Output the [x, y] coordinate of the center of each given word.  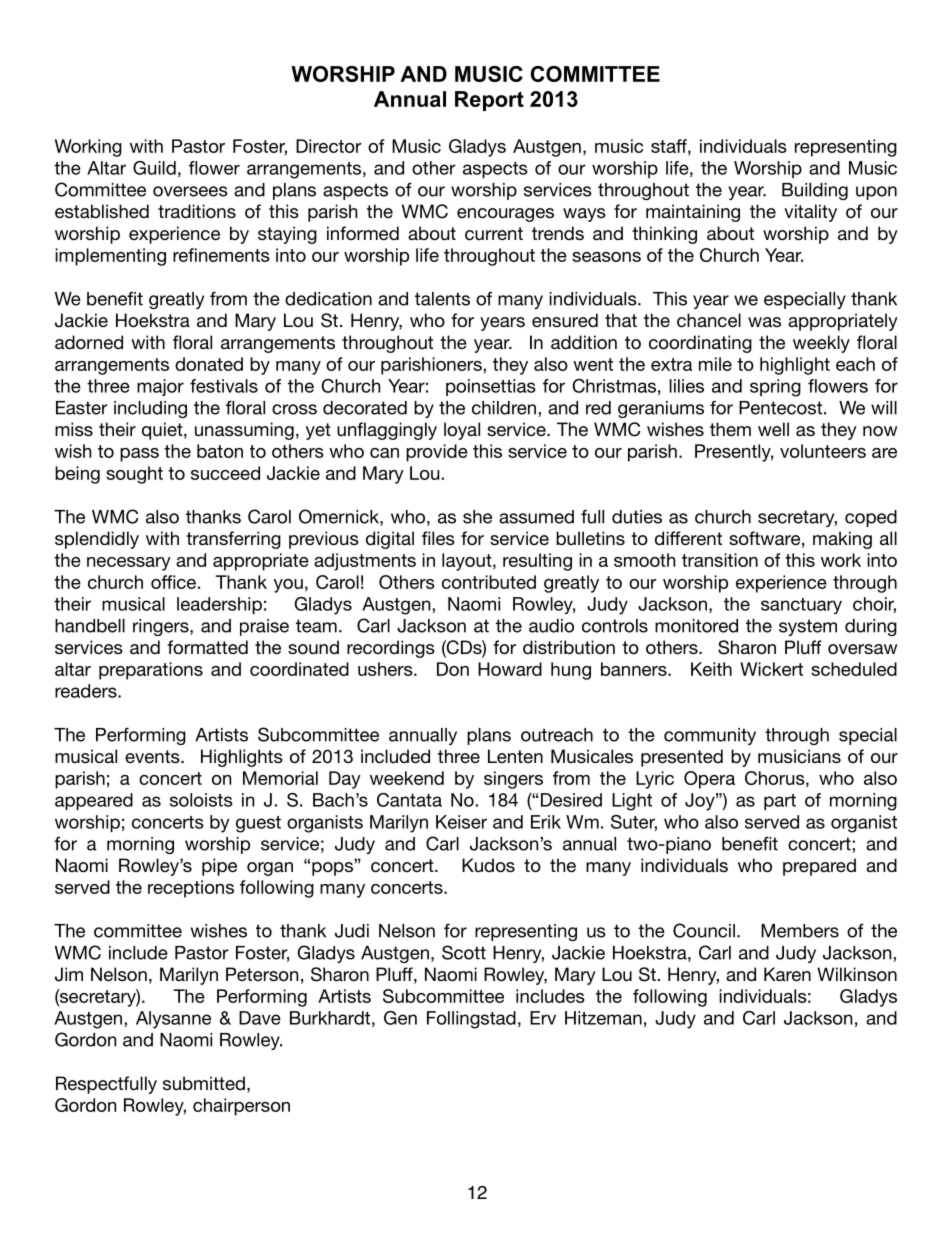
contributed [489, 582]
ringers [162, 627]
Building [815, 191]
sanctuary [801, 606]
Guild [154, 168]
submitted [204, 1083]
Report [489, 101]
